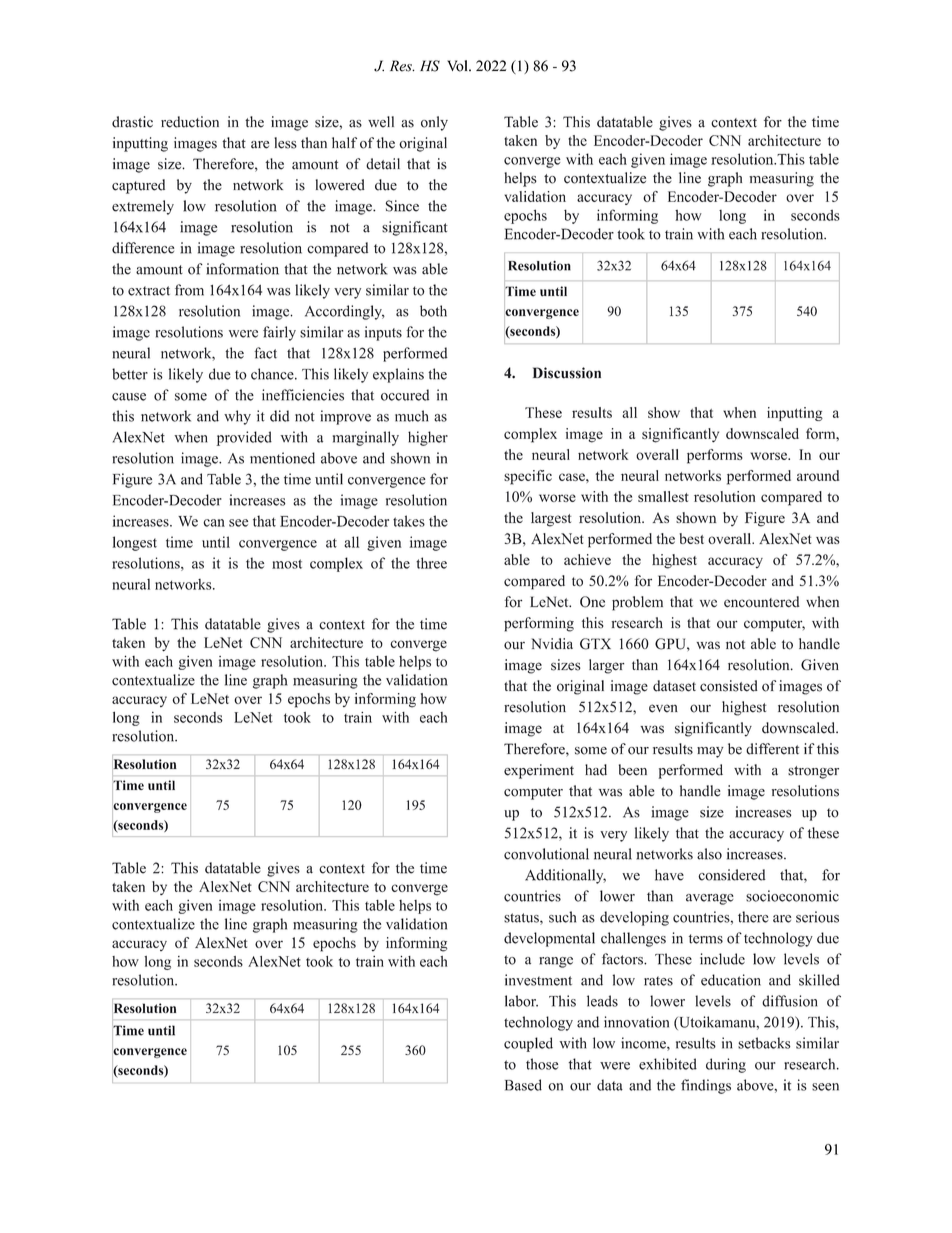  I want to click on higher, so click(428, 438).
